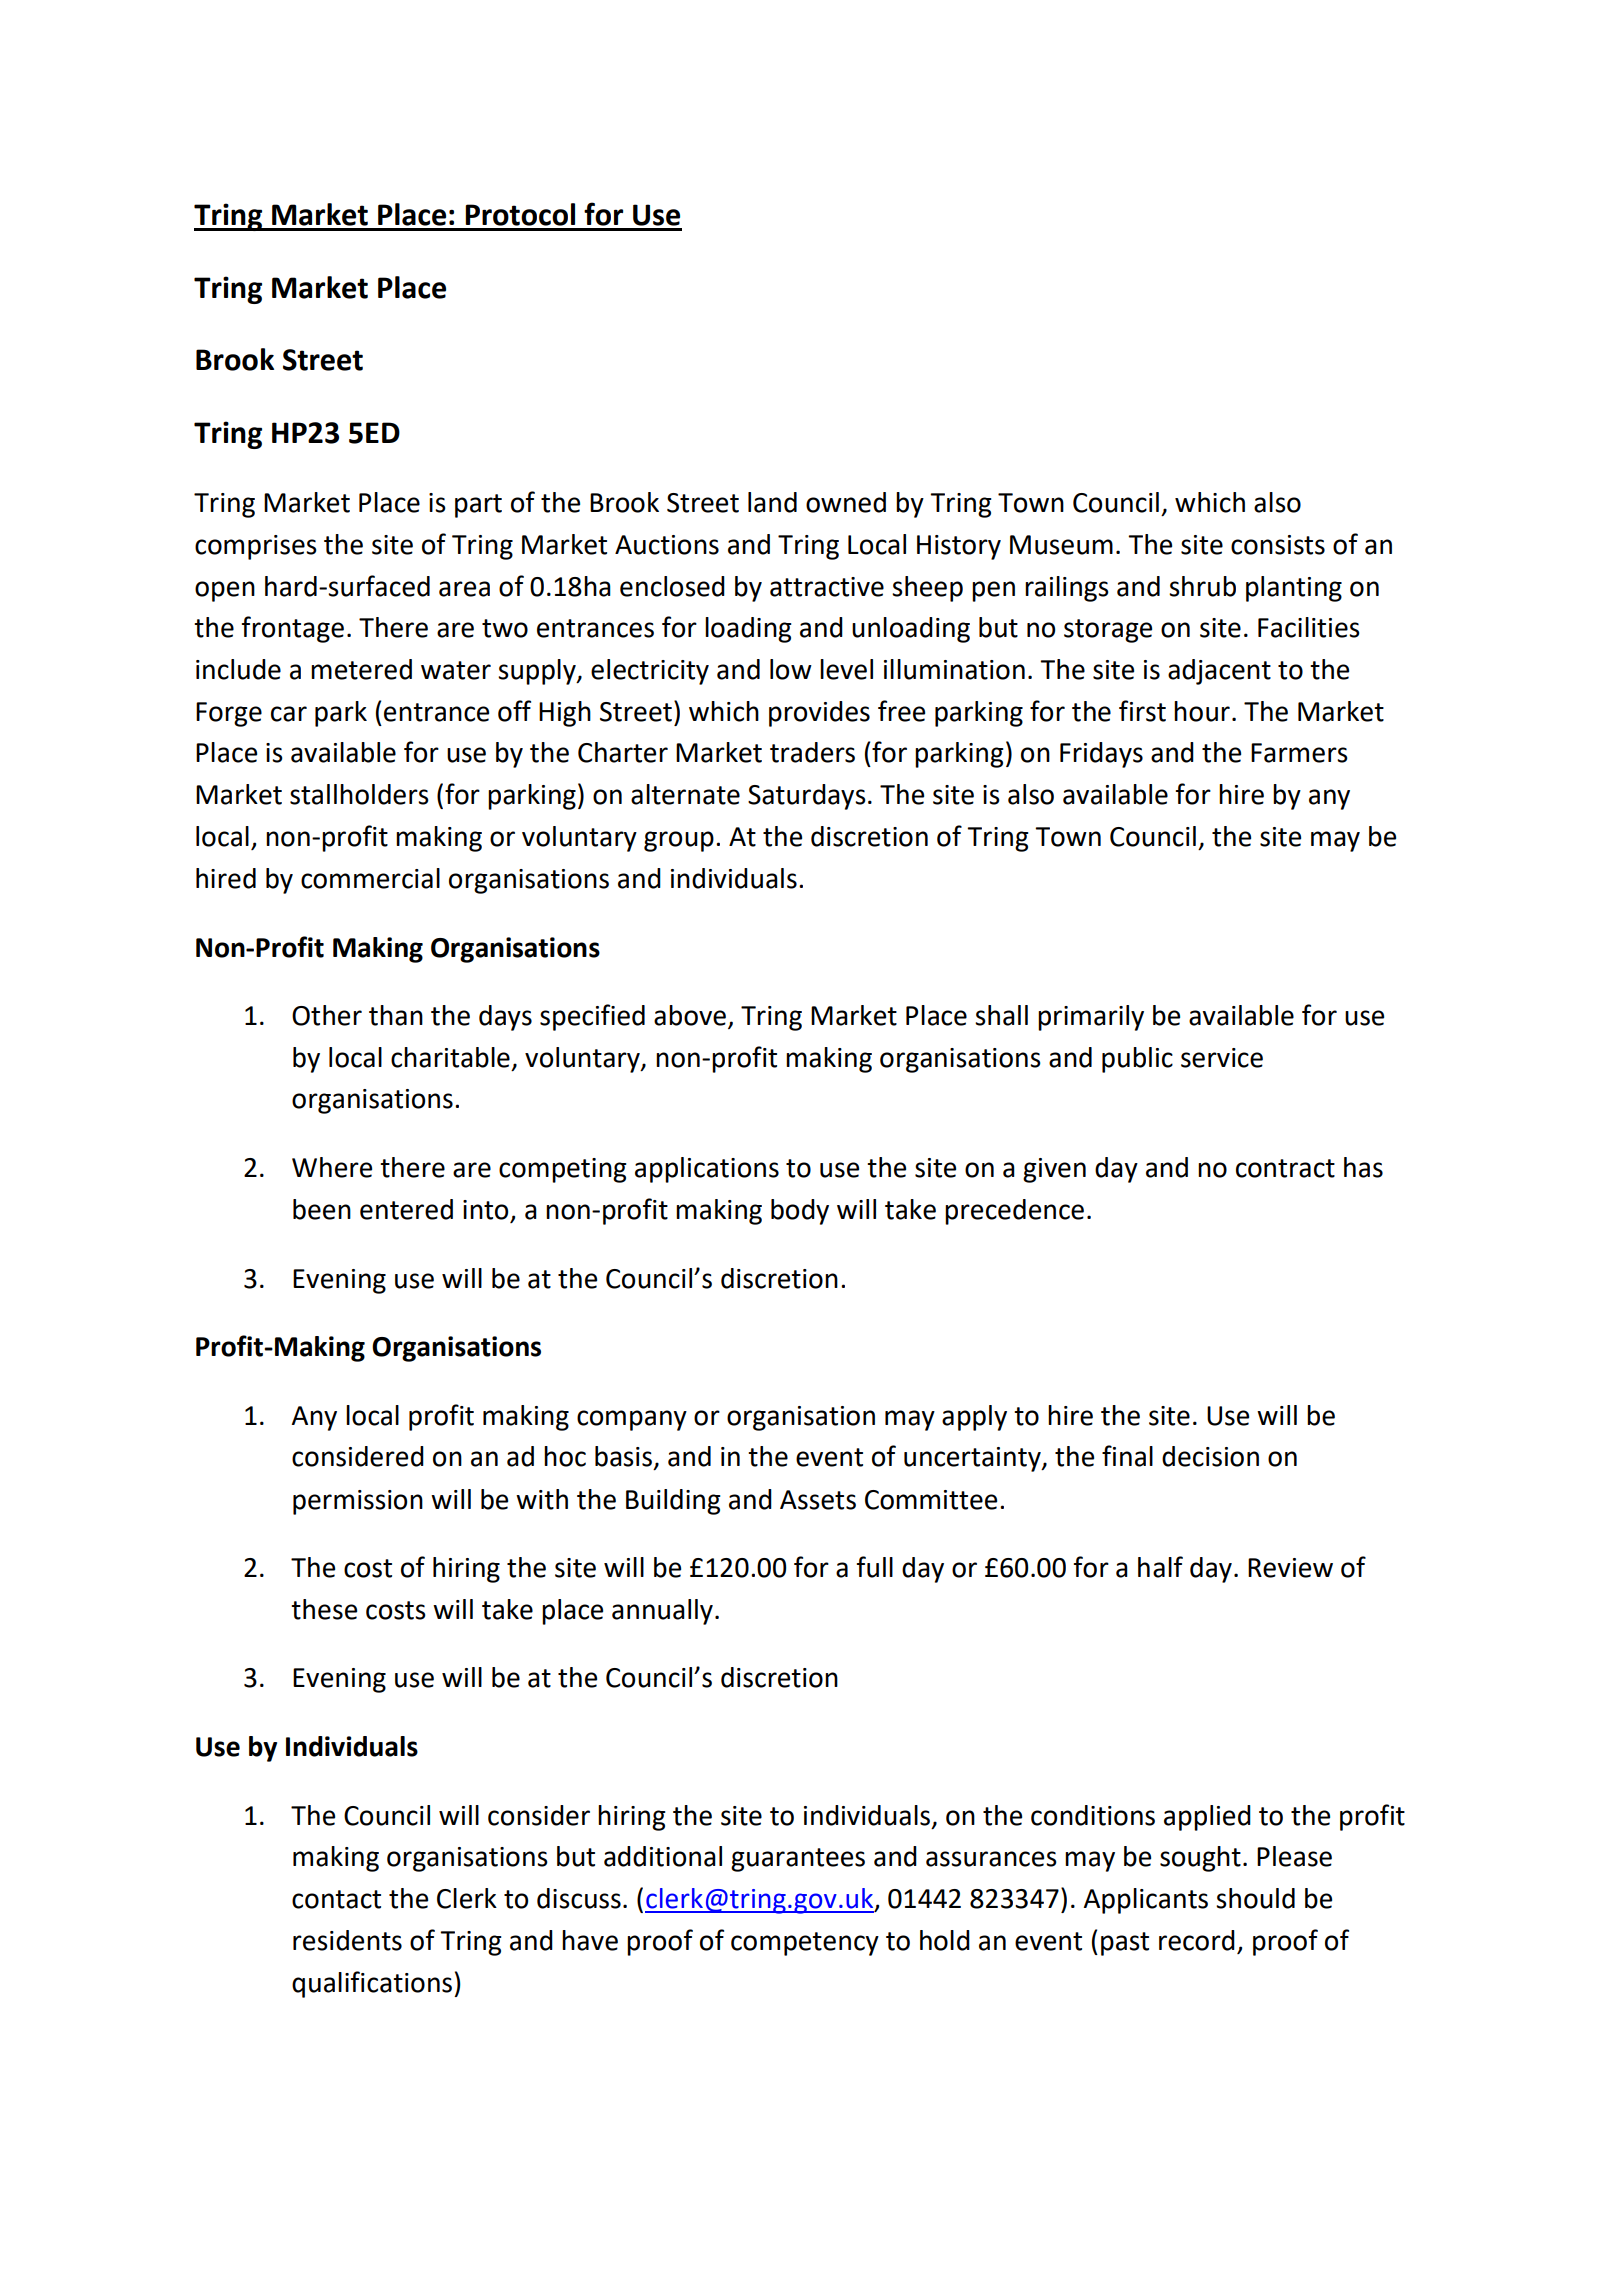 Image resolution: width=1607 pixels, height=2273 pixels. What do you see at coordinates (805, 1944) in the document?
I see `competency` at bounding box center [805, 1944].
